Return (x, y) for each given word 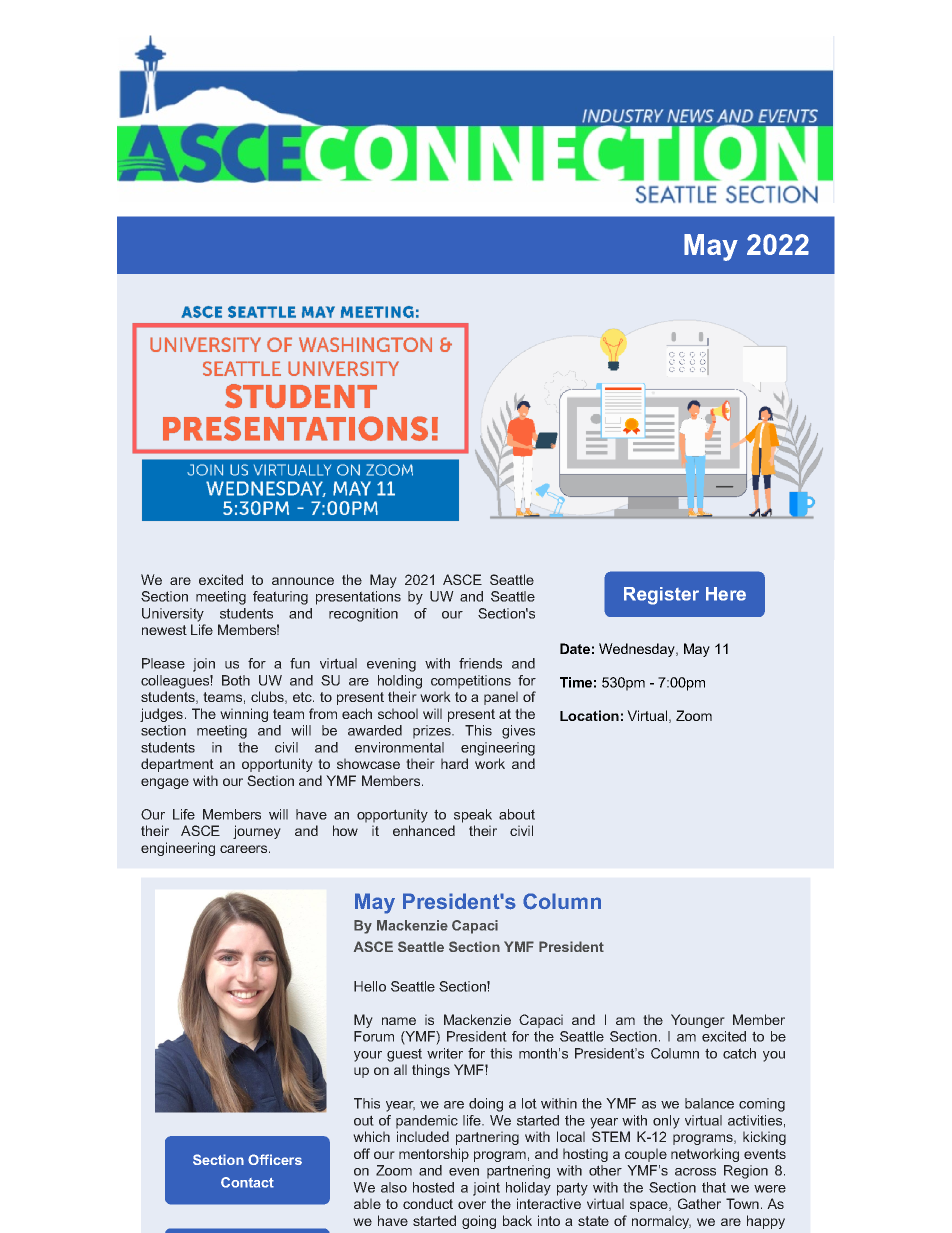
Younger (698, 1021)
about (517, 814)
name (399, 1021)
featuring (280, 598)
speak (473, 816)
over (472, 1205)
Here (726, 594)
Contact (247, 1182)
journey (257, 832)
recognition (363, 615)
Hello (370, 986)
